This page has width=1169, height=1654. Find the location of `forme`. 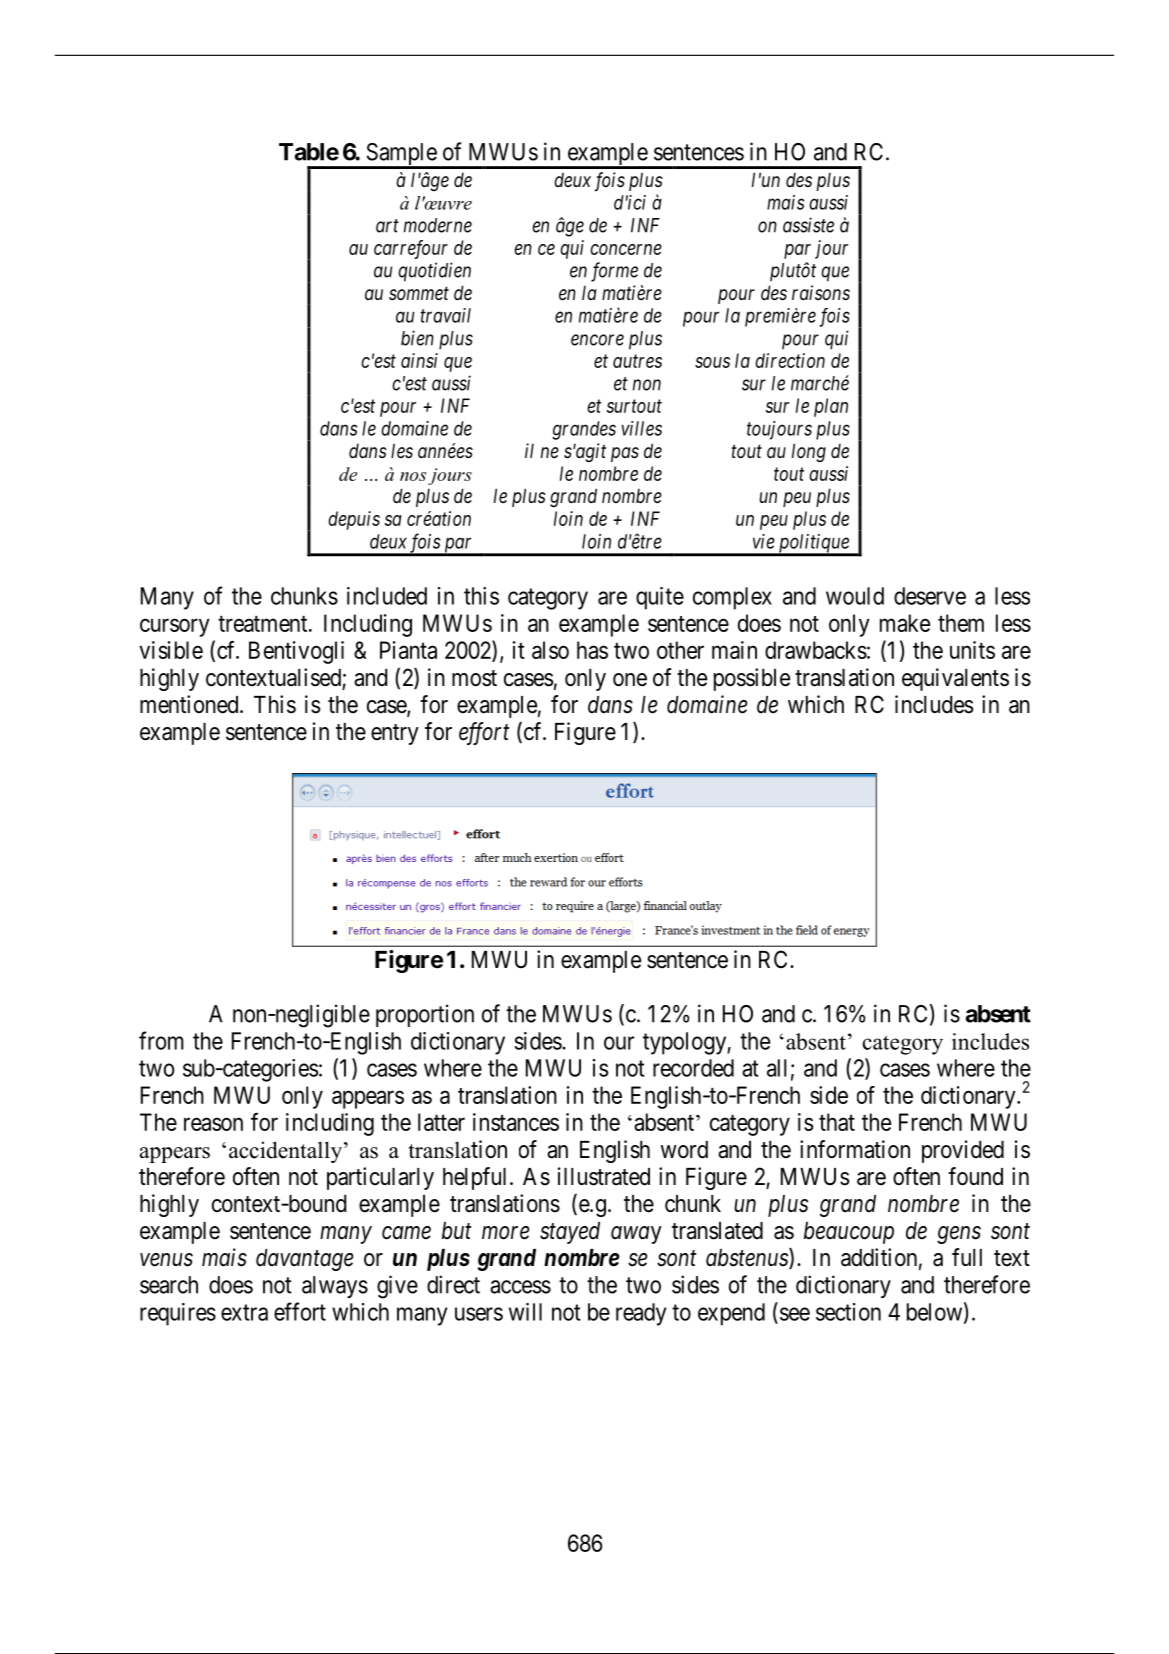

forme is located at coordinates (614, 272).
